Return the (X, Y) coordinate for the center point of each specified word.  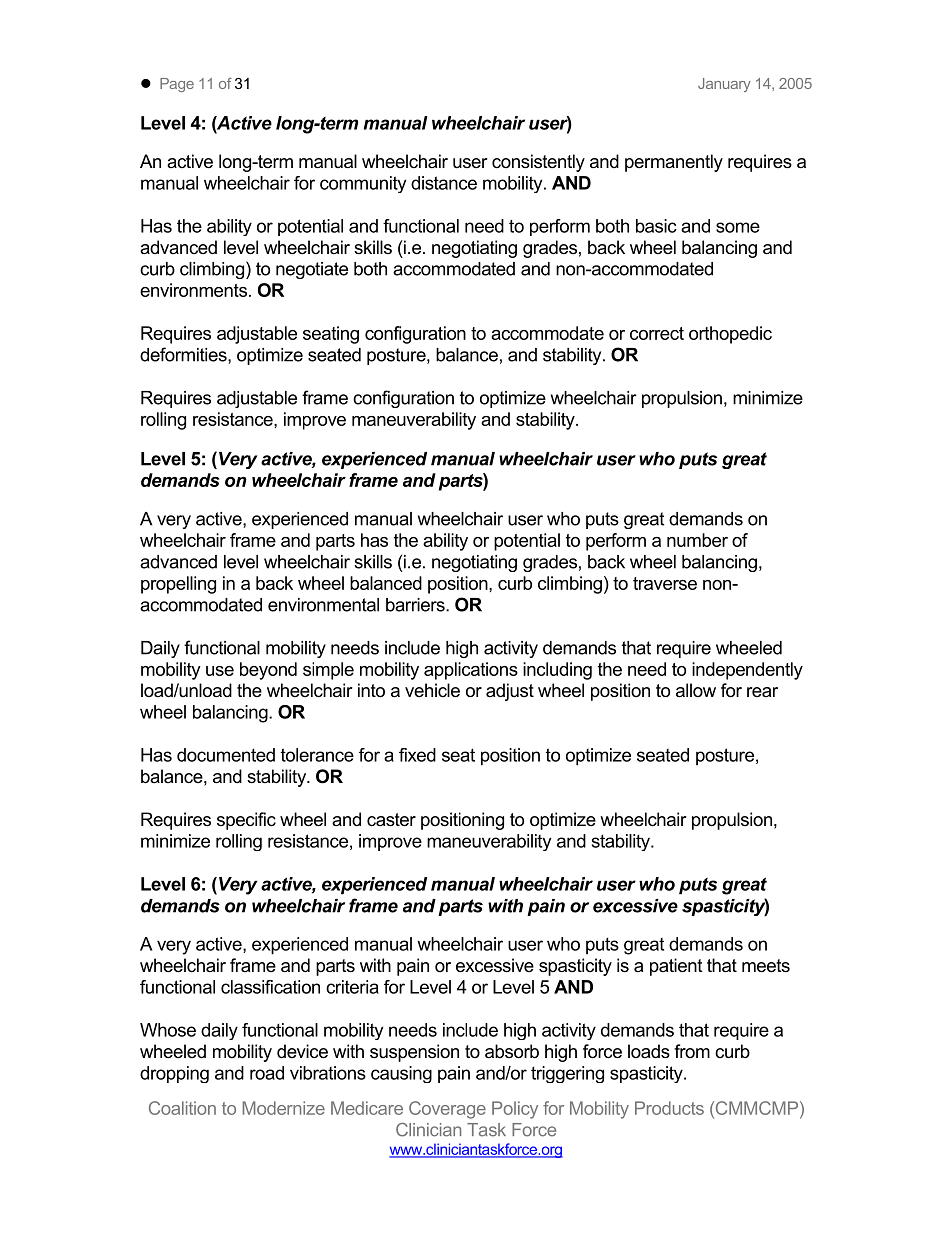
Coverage (447, 1110)
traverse (665, 583)
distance (444, 183)
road (267, 1073)
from (692, 1051)
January (724, 85)
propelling (178, 585)
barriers (416, 605)
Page (177, 85)
